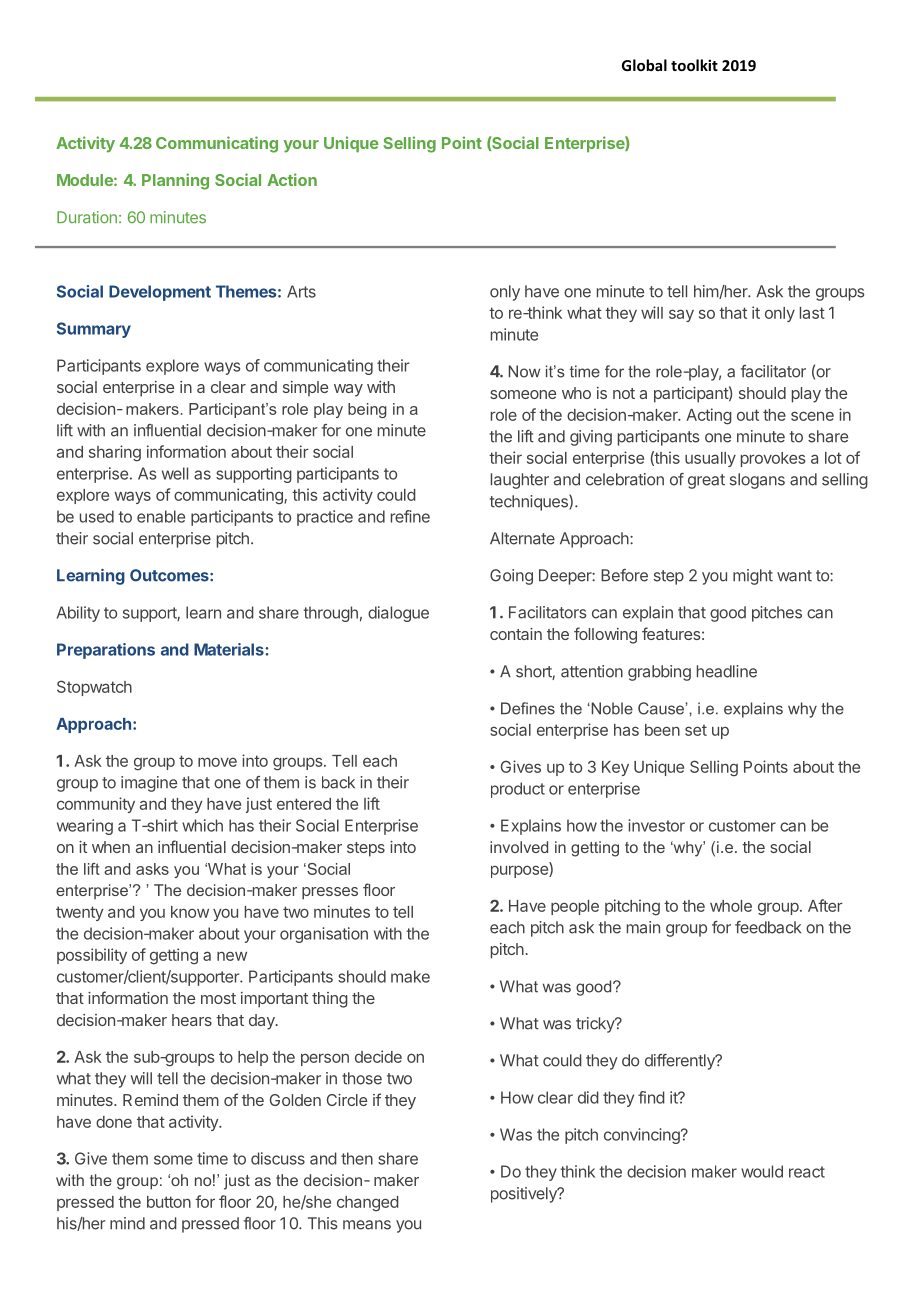 This screenshot has width=924, height=1308. What do you see at coordinates (175, 181) in the screenshot?
I see `Planning` at bounding box center [175, 181].
